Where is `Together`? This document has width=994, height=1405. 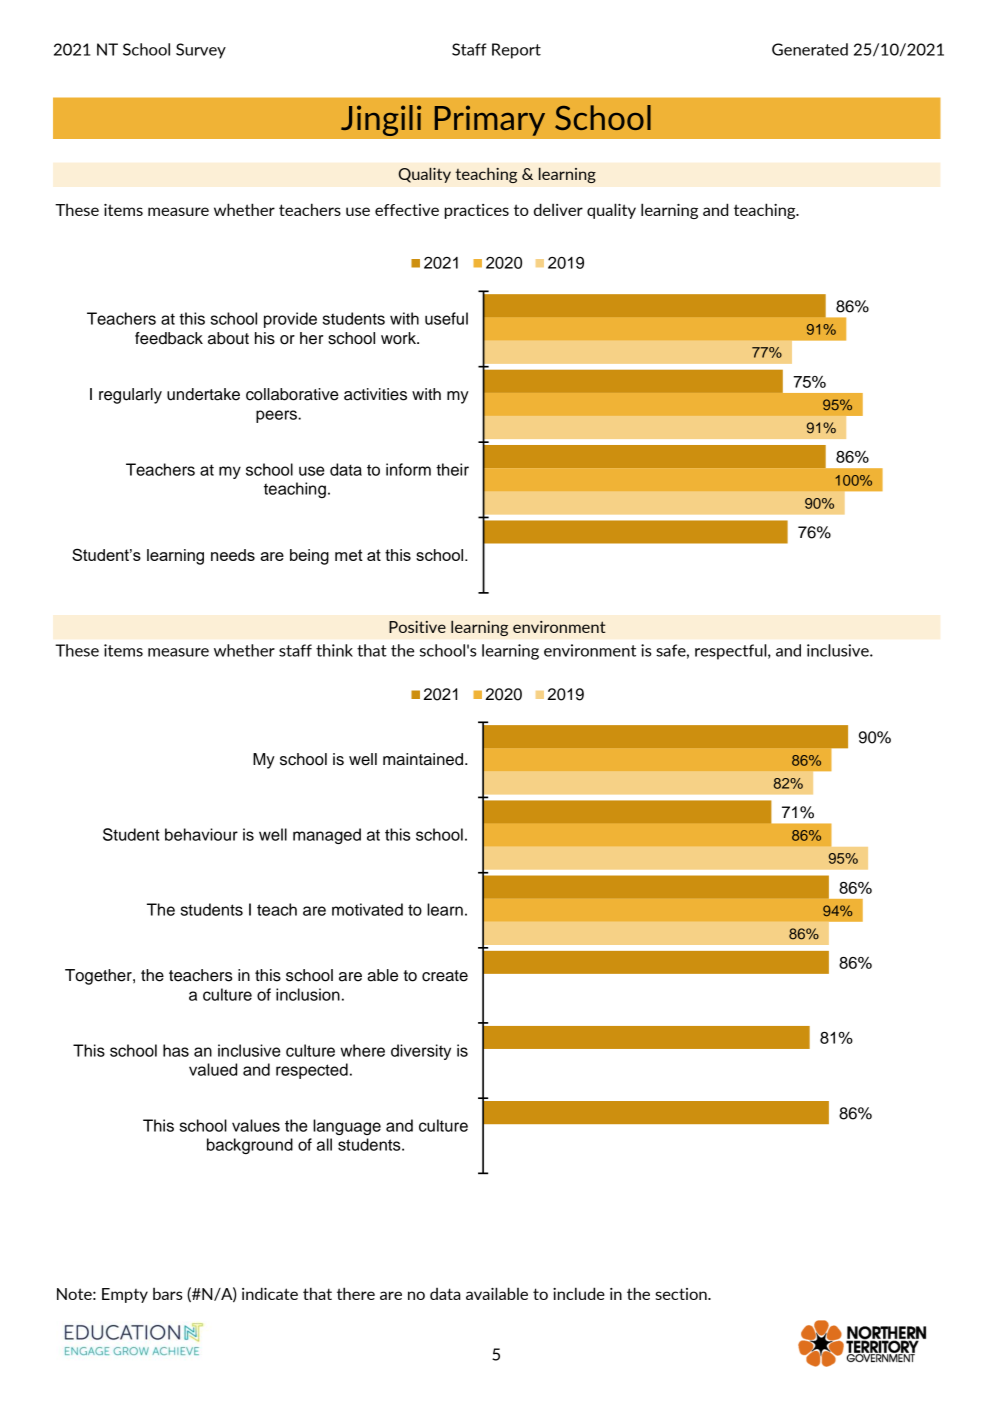
Together is located at coordinates (99, 977).
